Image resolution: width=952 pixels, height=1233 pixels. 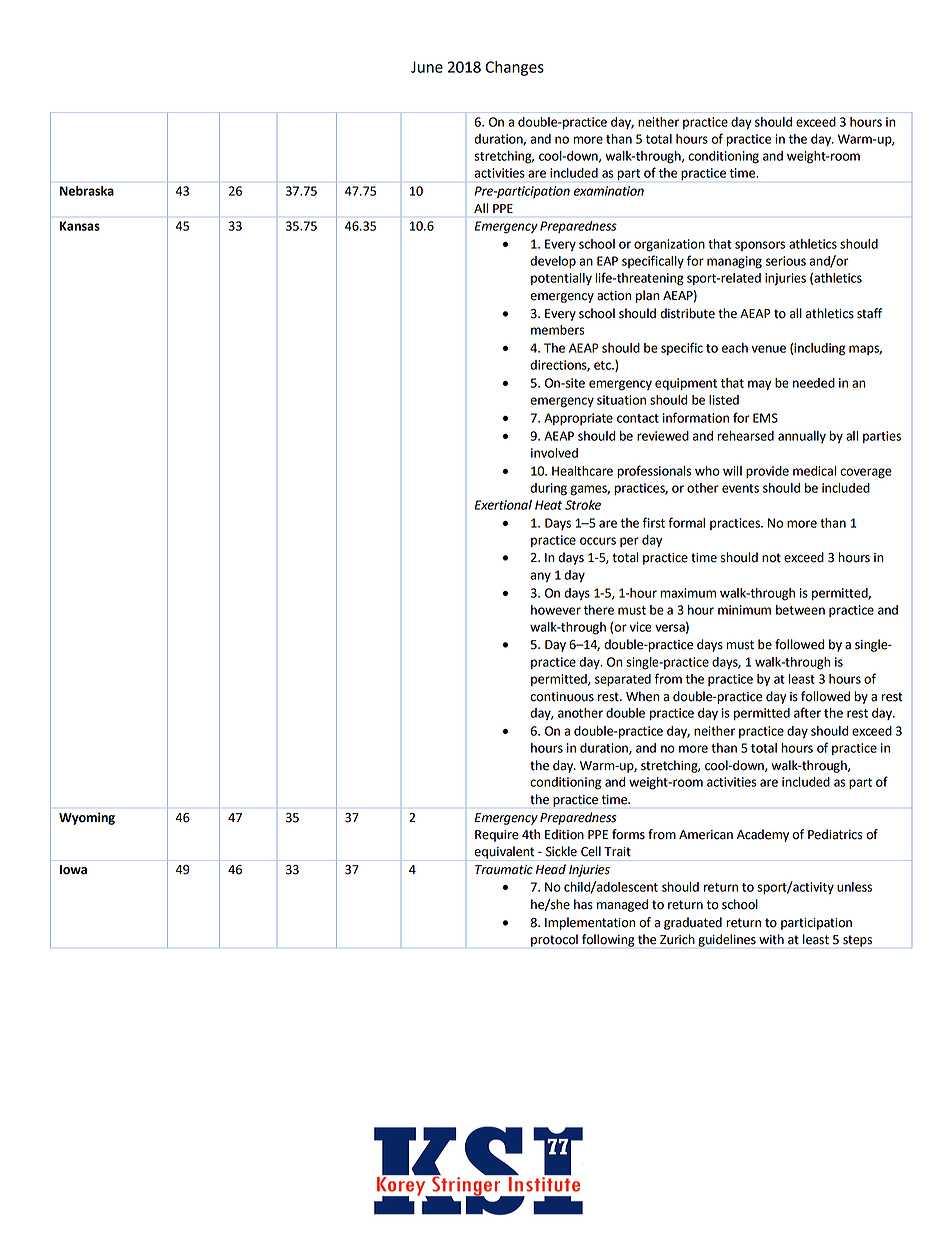 I want to click on Wyoming, so click(x=87, y=818).
